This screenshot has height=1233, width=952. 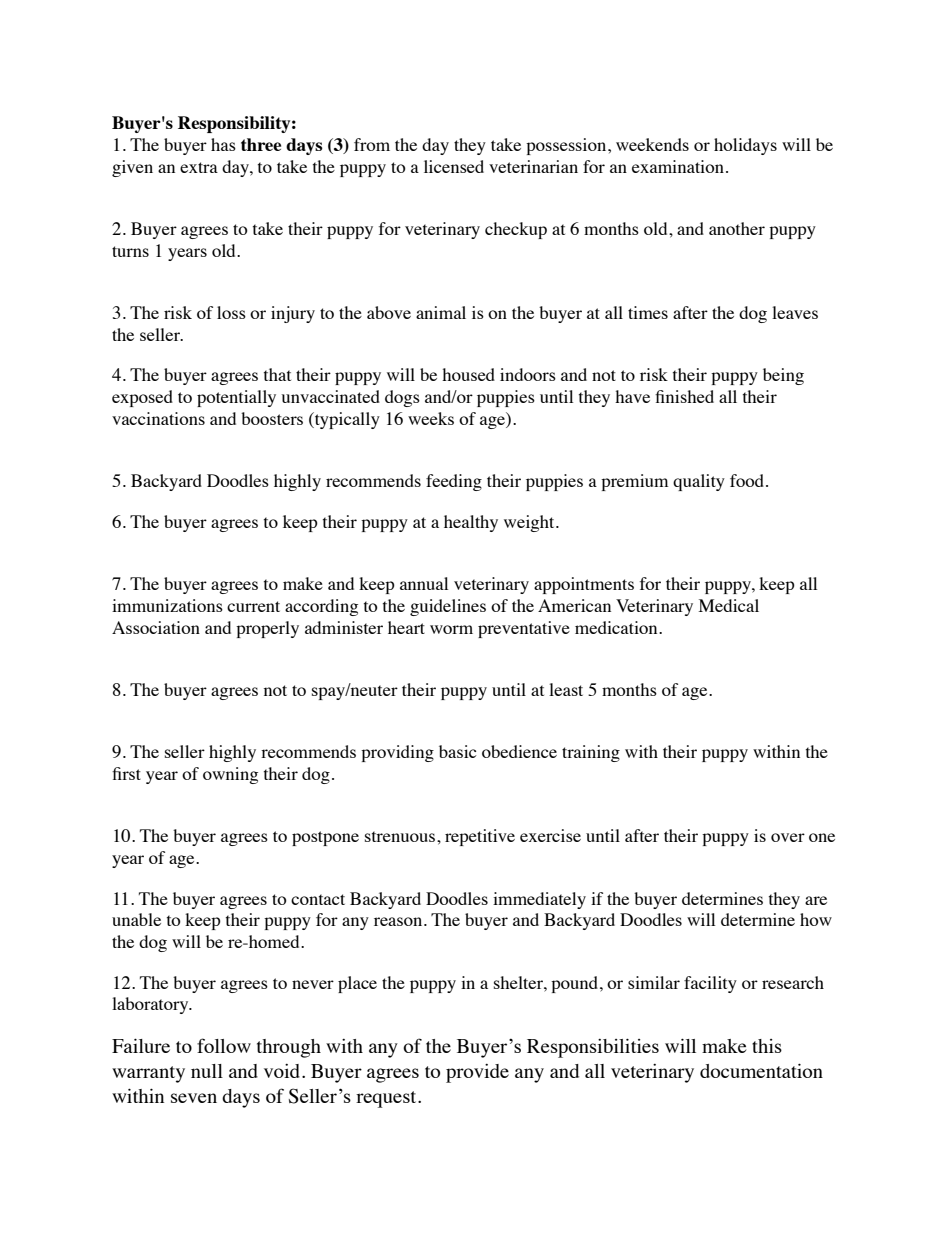 What do you see at coordinates (678, 166) in the screenshot?
I see `examination` at bounding box center [678, 166].
